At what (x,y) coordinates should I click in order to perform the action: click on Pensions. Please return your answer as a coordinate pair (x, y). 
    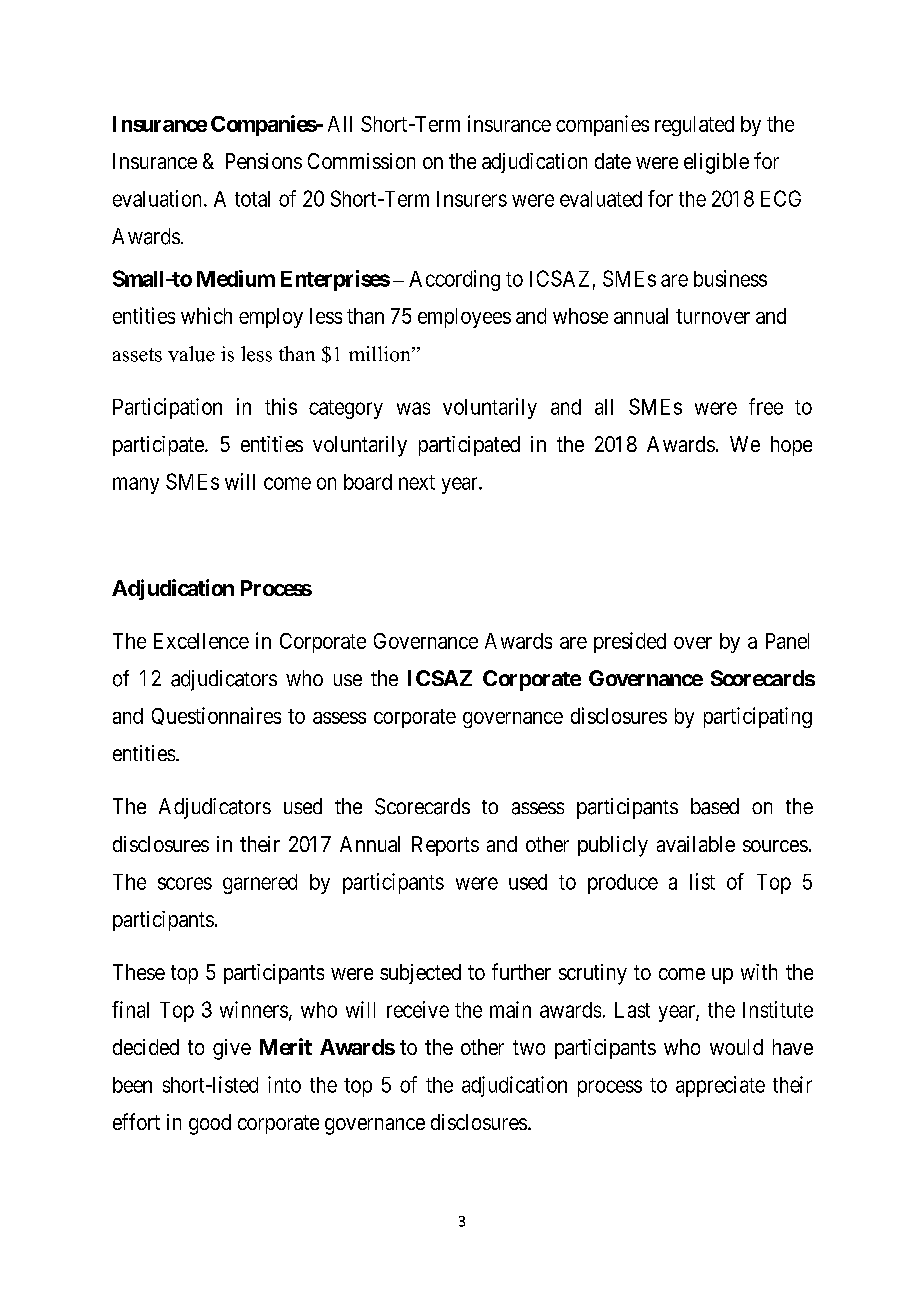
    Looking at the image, I should click on (264, 161).
